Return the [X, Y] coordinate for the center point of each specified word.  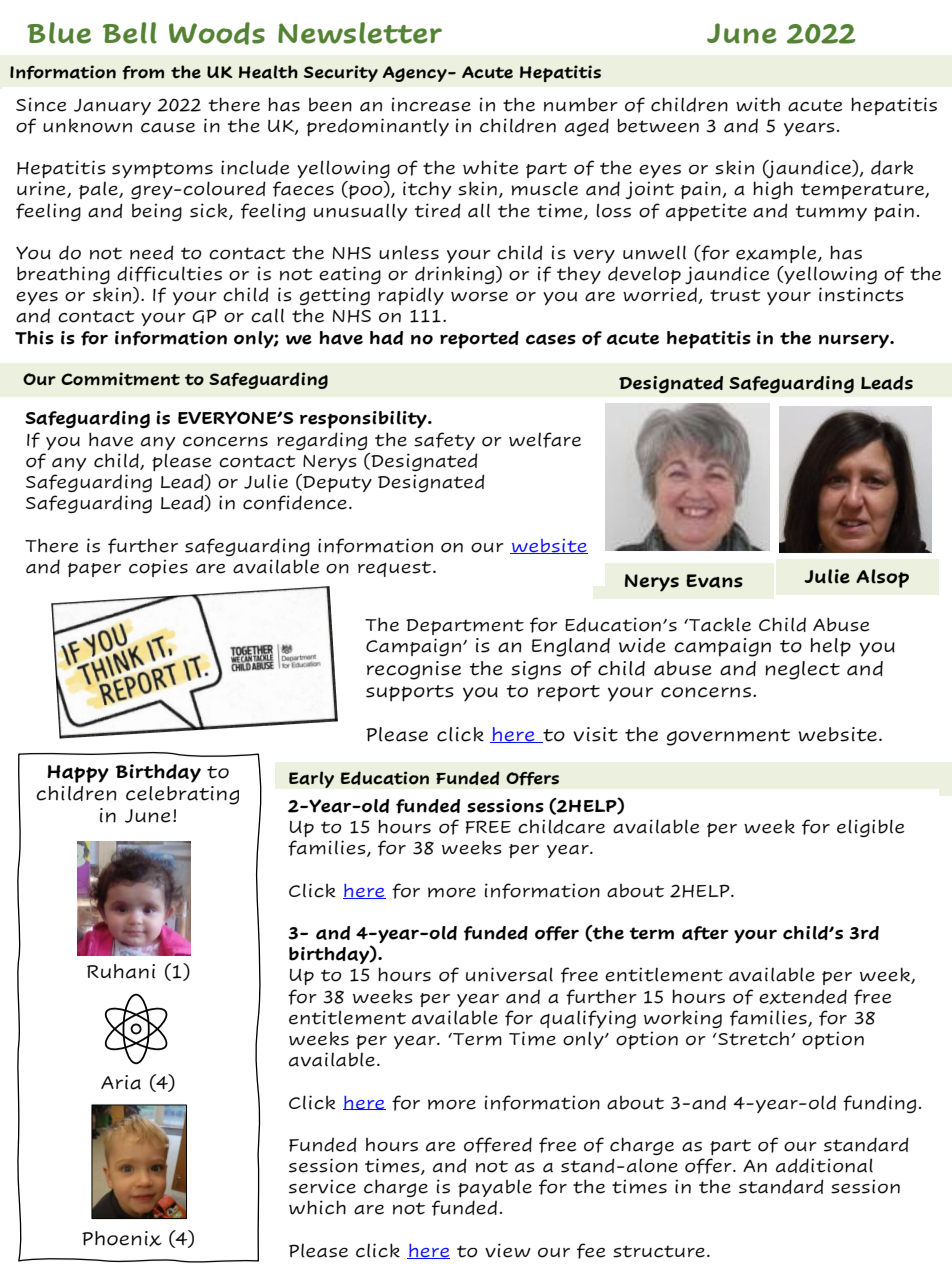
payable [495, 1188]
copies [158, 568]
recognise [414, 670]
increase [431, 104]
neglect [802, 670]
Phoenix [122, 1239]
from [143, 73]
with [758, 104]
